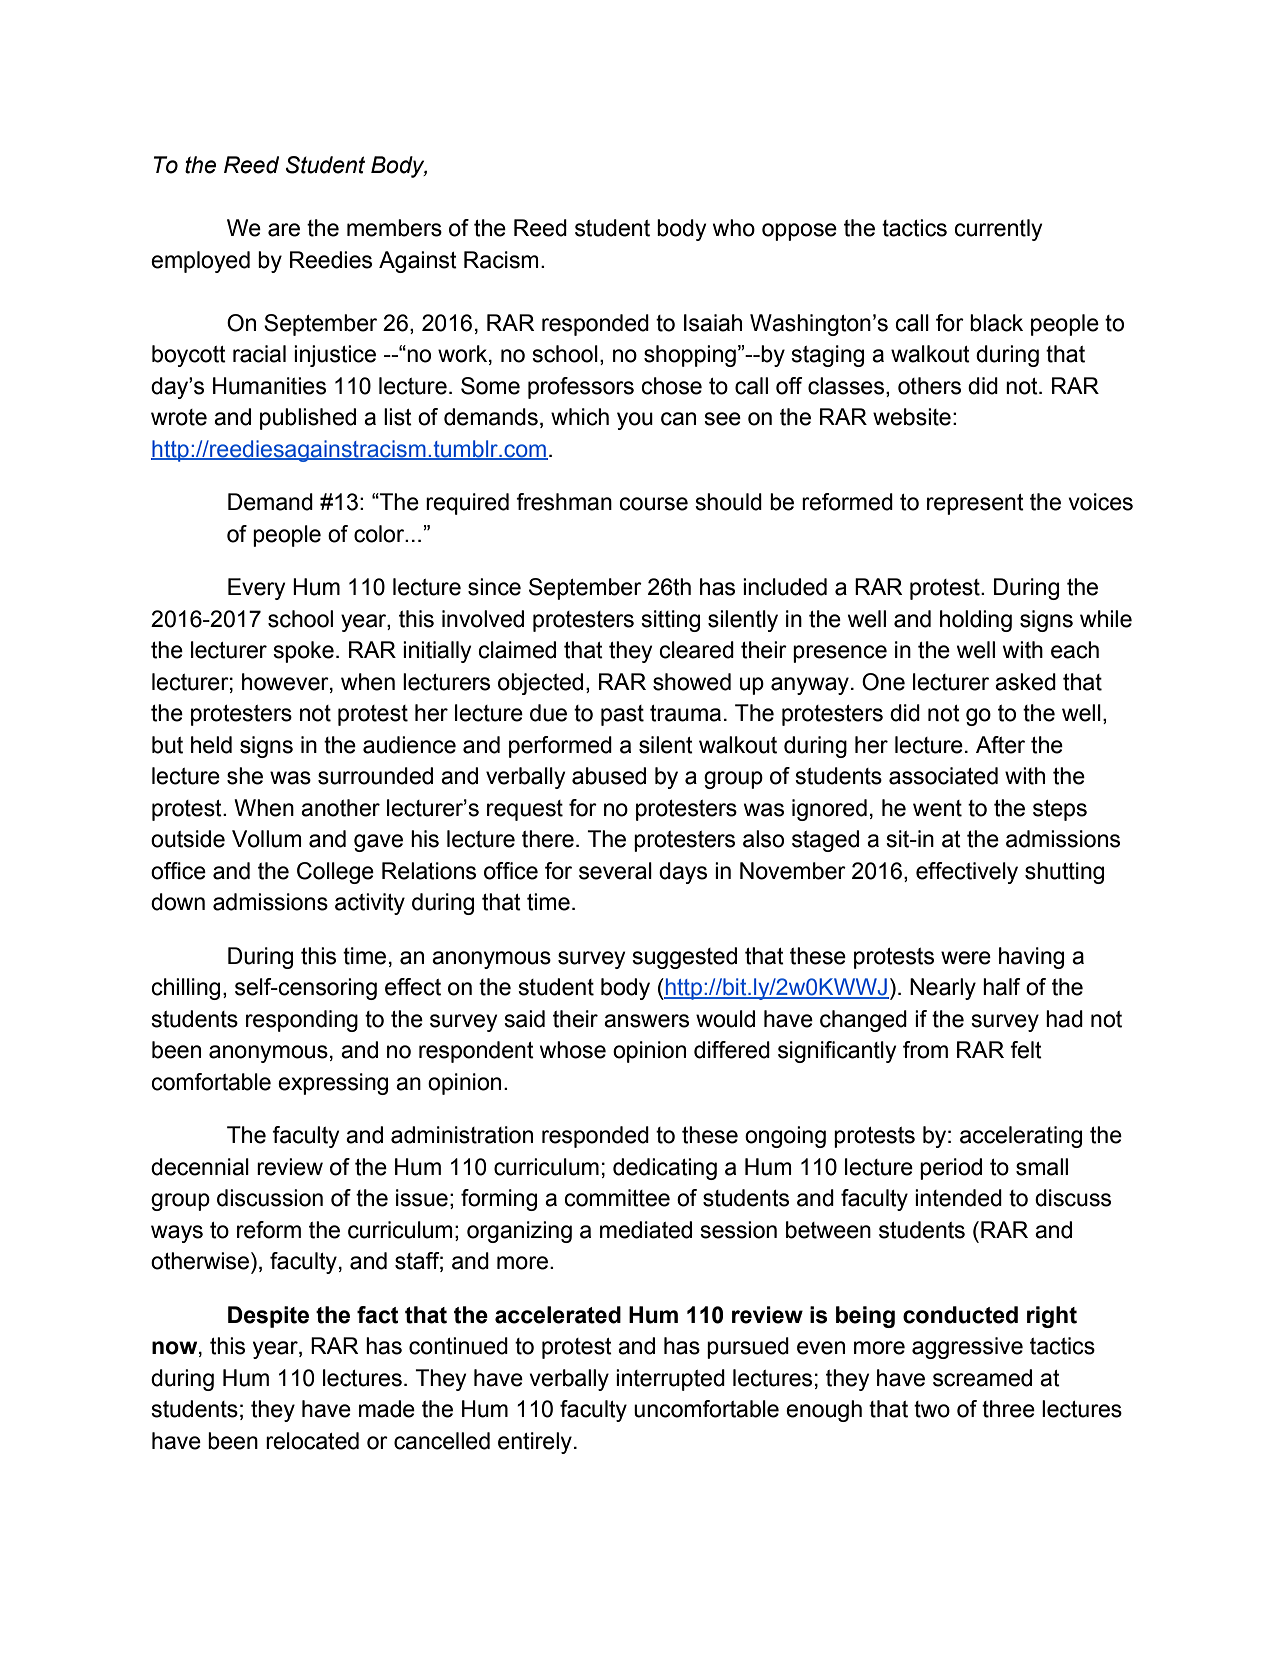 The width and height of the screenshot is (1285, 1663). I want to click on interrupted, so click(670, 1380).
